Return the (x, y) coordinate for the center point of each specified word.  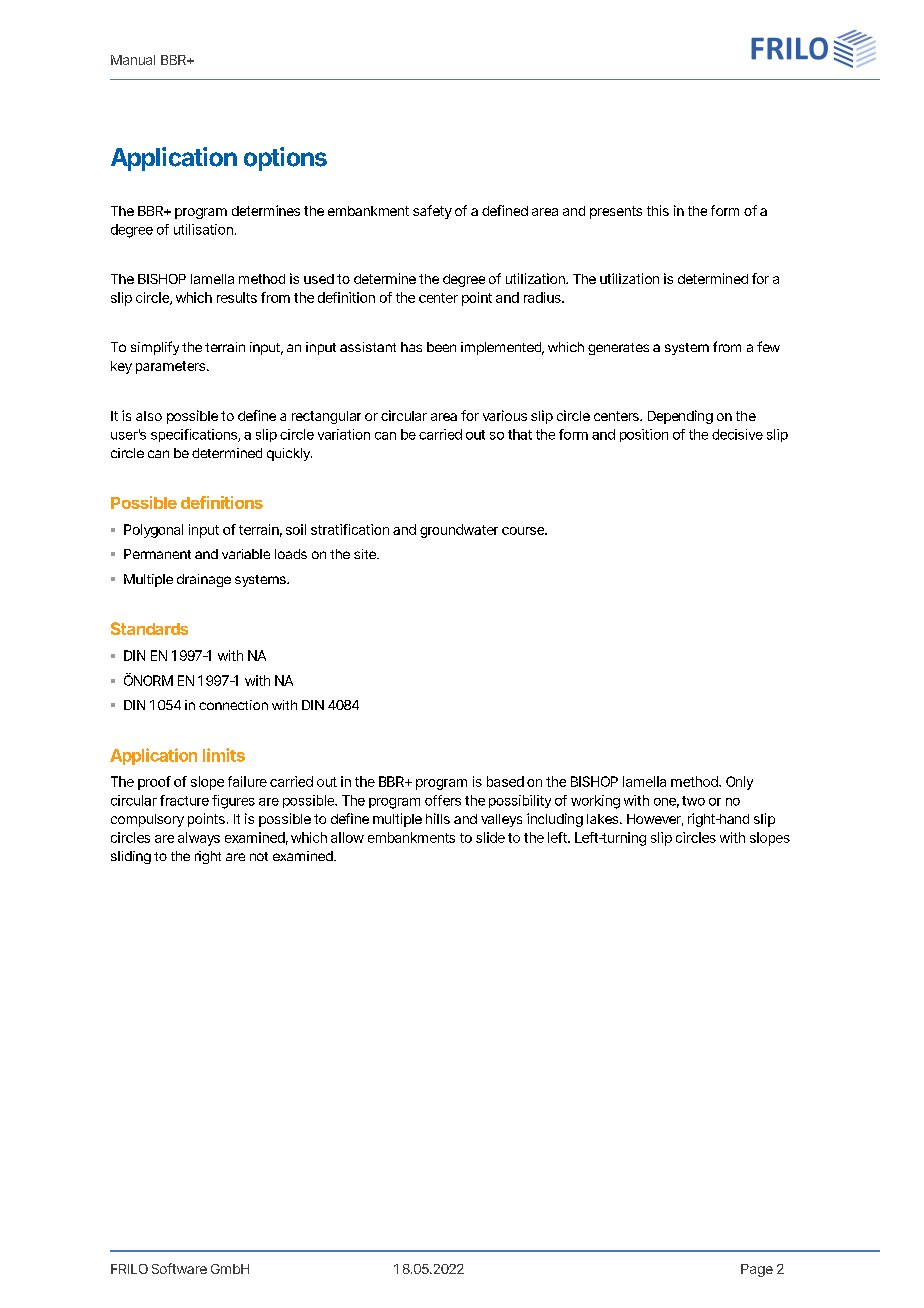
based (505, 781)
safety (432, 212)
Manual (133, 60)
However (655, 820)
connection (233, 705)
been (441, 347)
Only (739, 783)
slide (490, 837)
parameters (172, 367)
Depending (680, 417)
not (259, 856)
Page (757, 1270)
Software (179, 1268)
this (658, 210)
